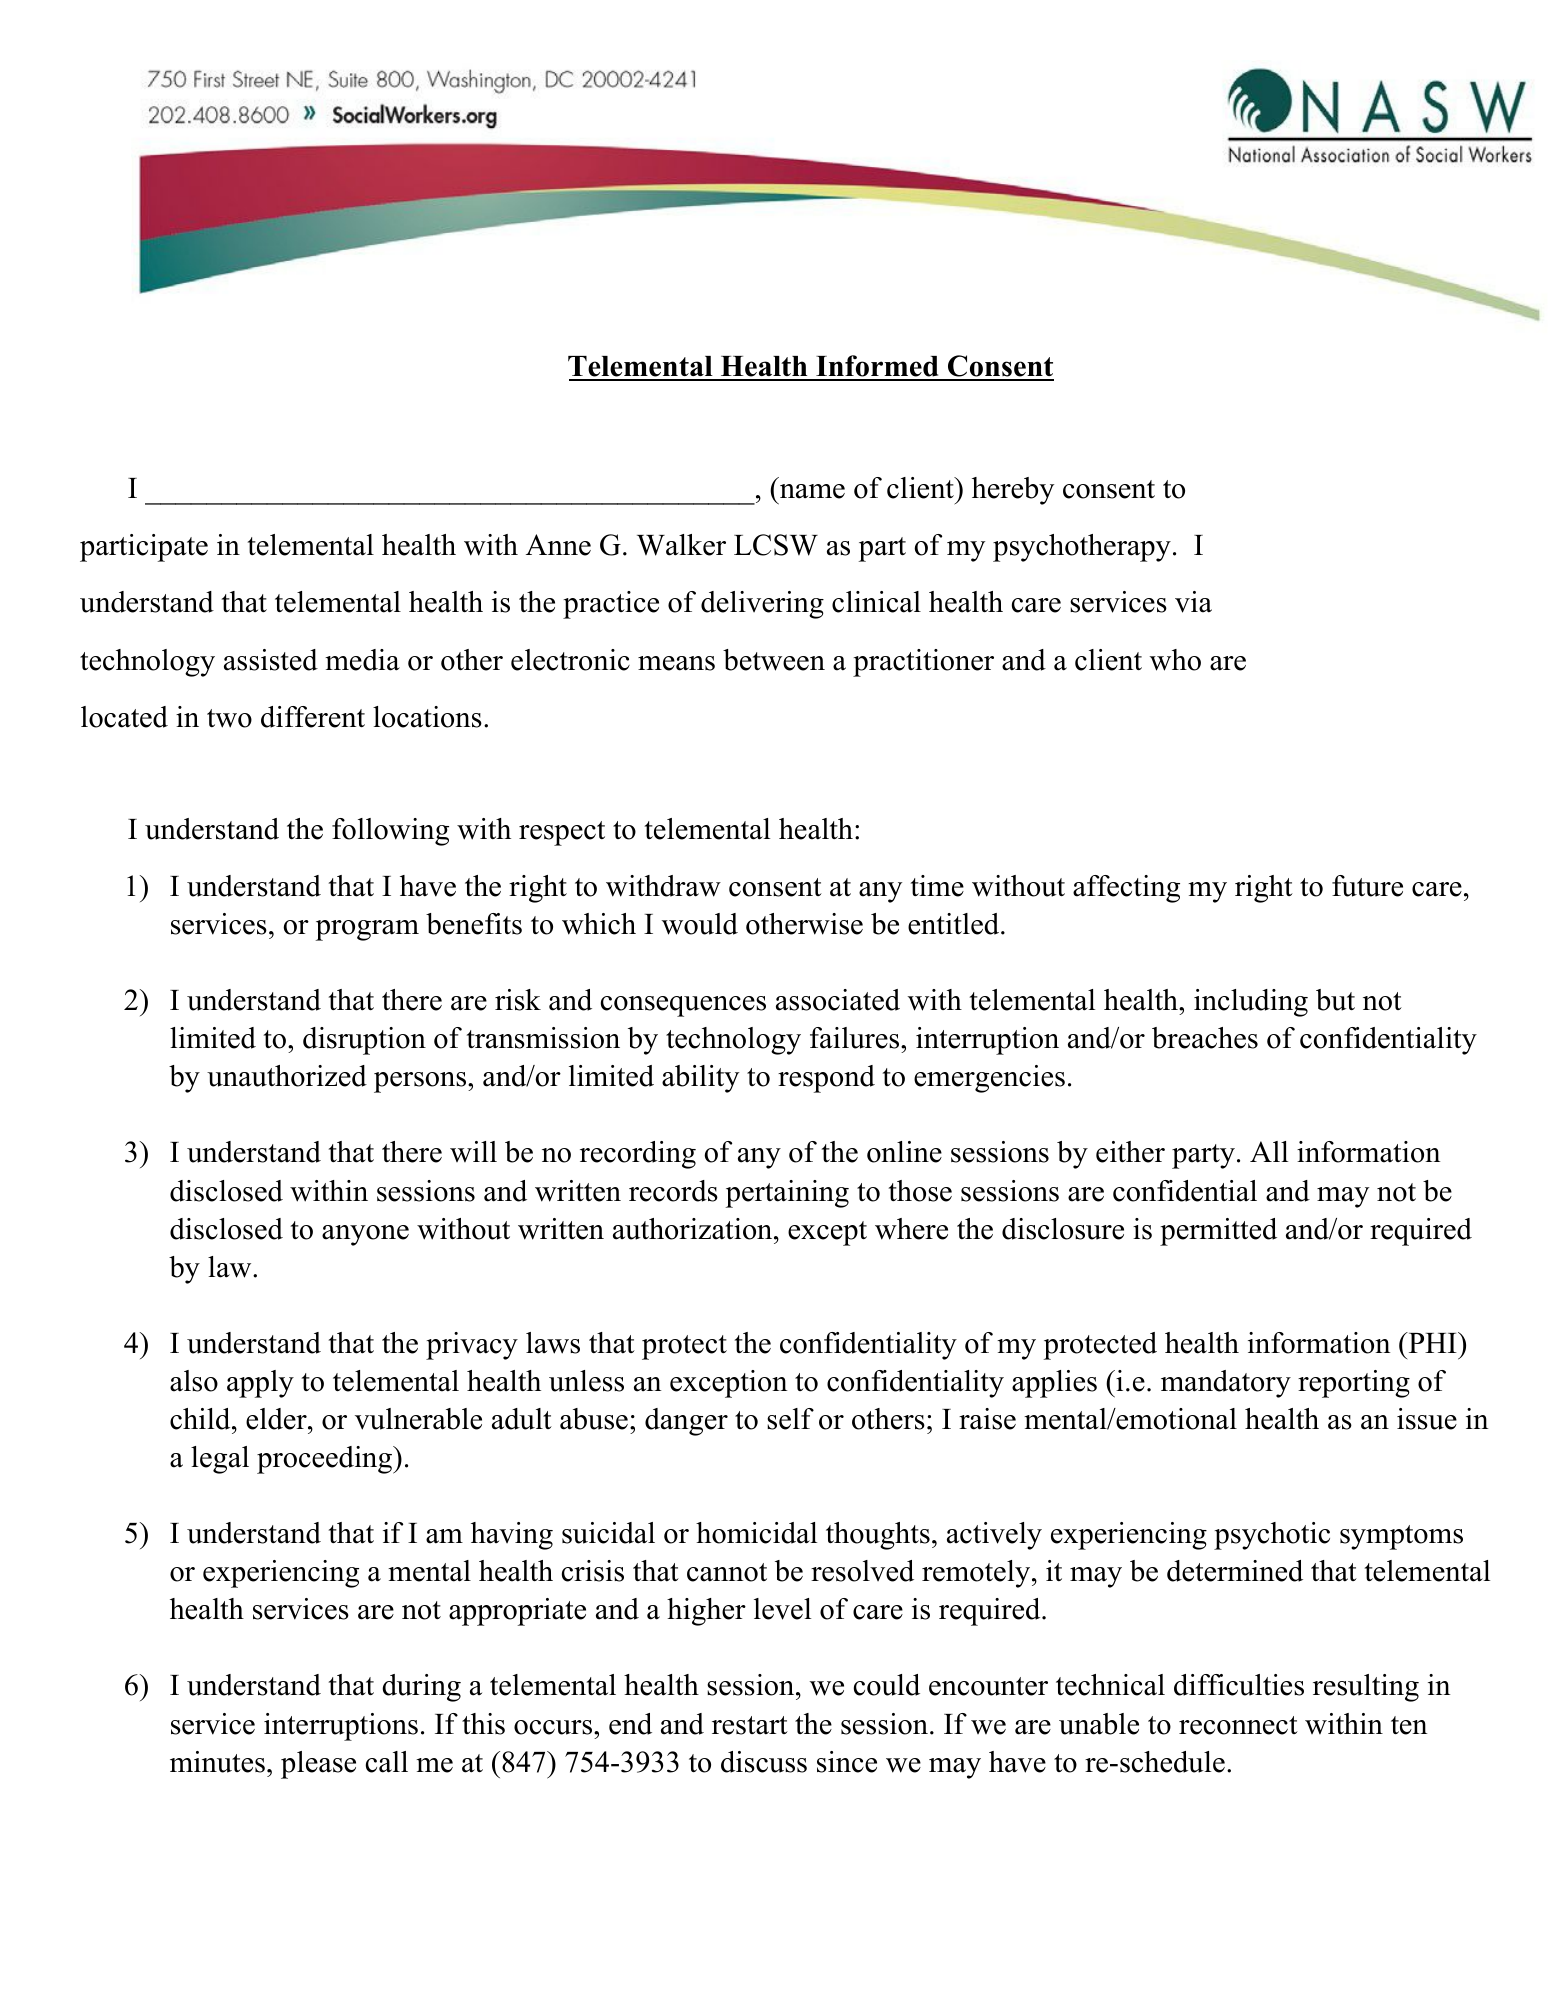 This page has width=1553, height=2010. Describe the element at coordinates (558, 545) in the page. I see `Anne` at that location.
